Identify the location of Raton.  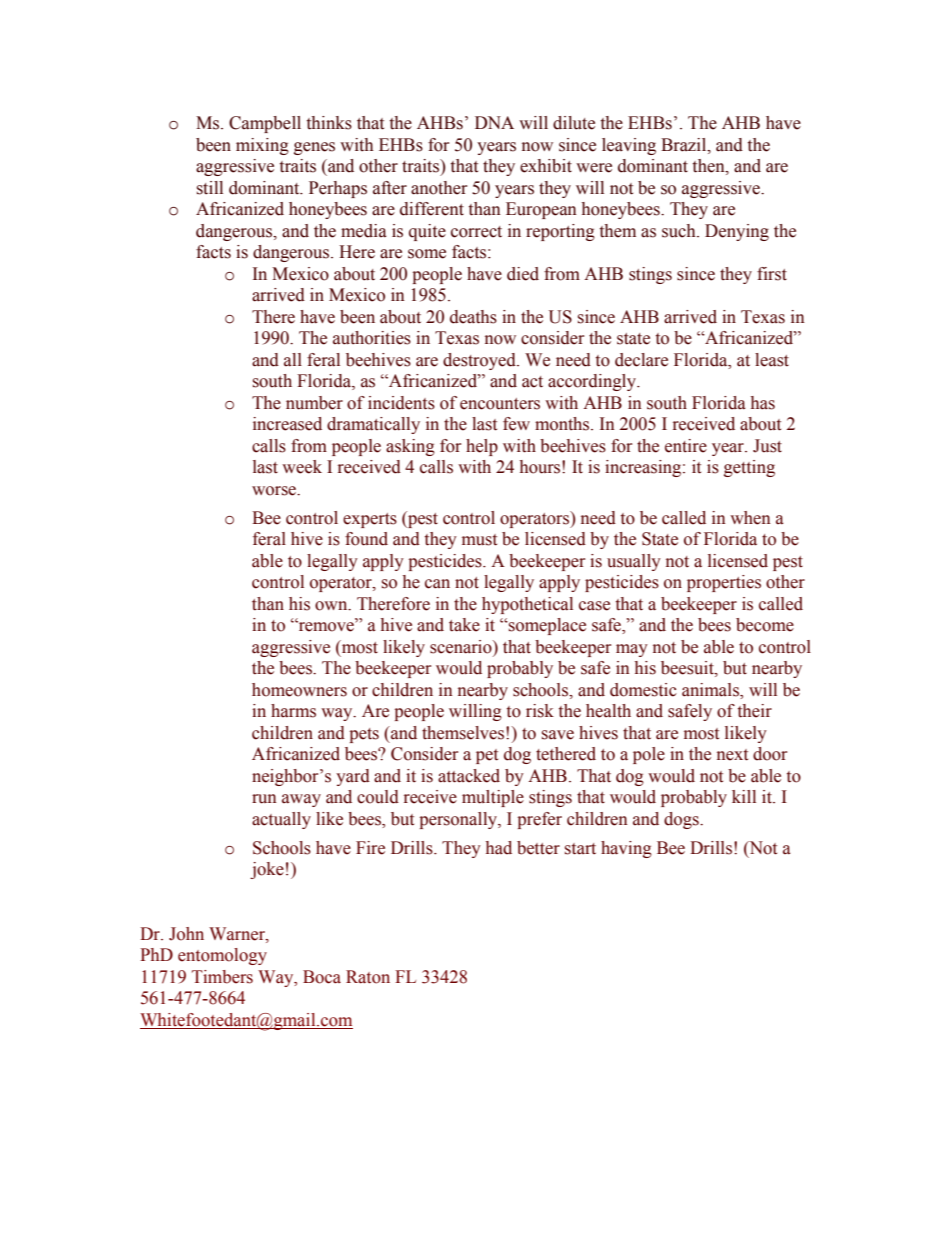
(368, 977).
